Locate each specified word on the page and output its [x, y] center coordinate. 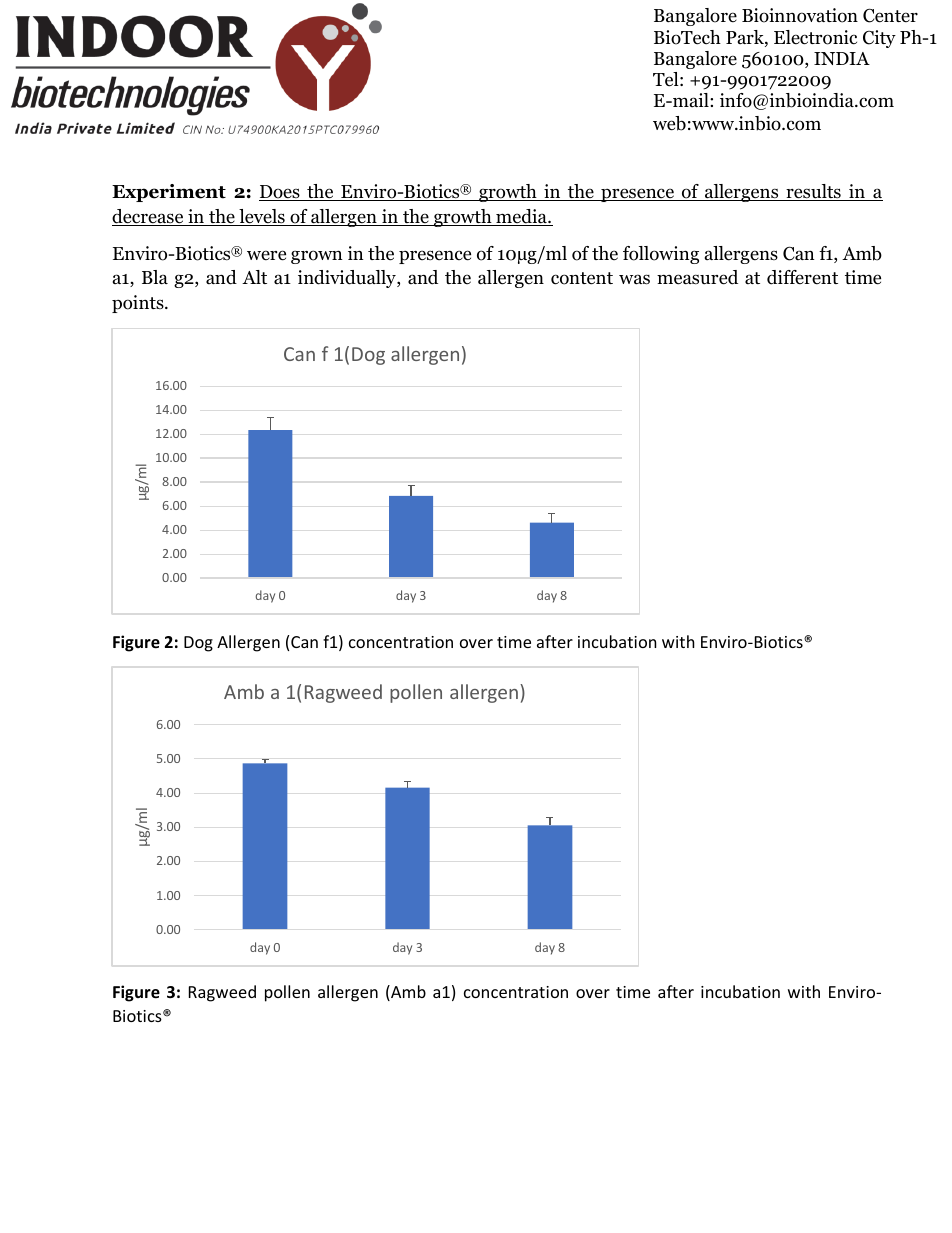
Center [890, 15]
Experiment [169, 193]
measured [697, 277]
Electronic [815, 37]
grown [317, 257]
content [582, 278]
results [813, 192]
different [802, 277]
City [879, 39]
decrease [149, 217]
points [139, 304]
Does [280, 193]
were [266, 255]
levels [262, 217]
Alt [254, 277]
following [661, 255]
